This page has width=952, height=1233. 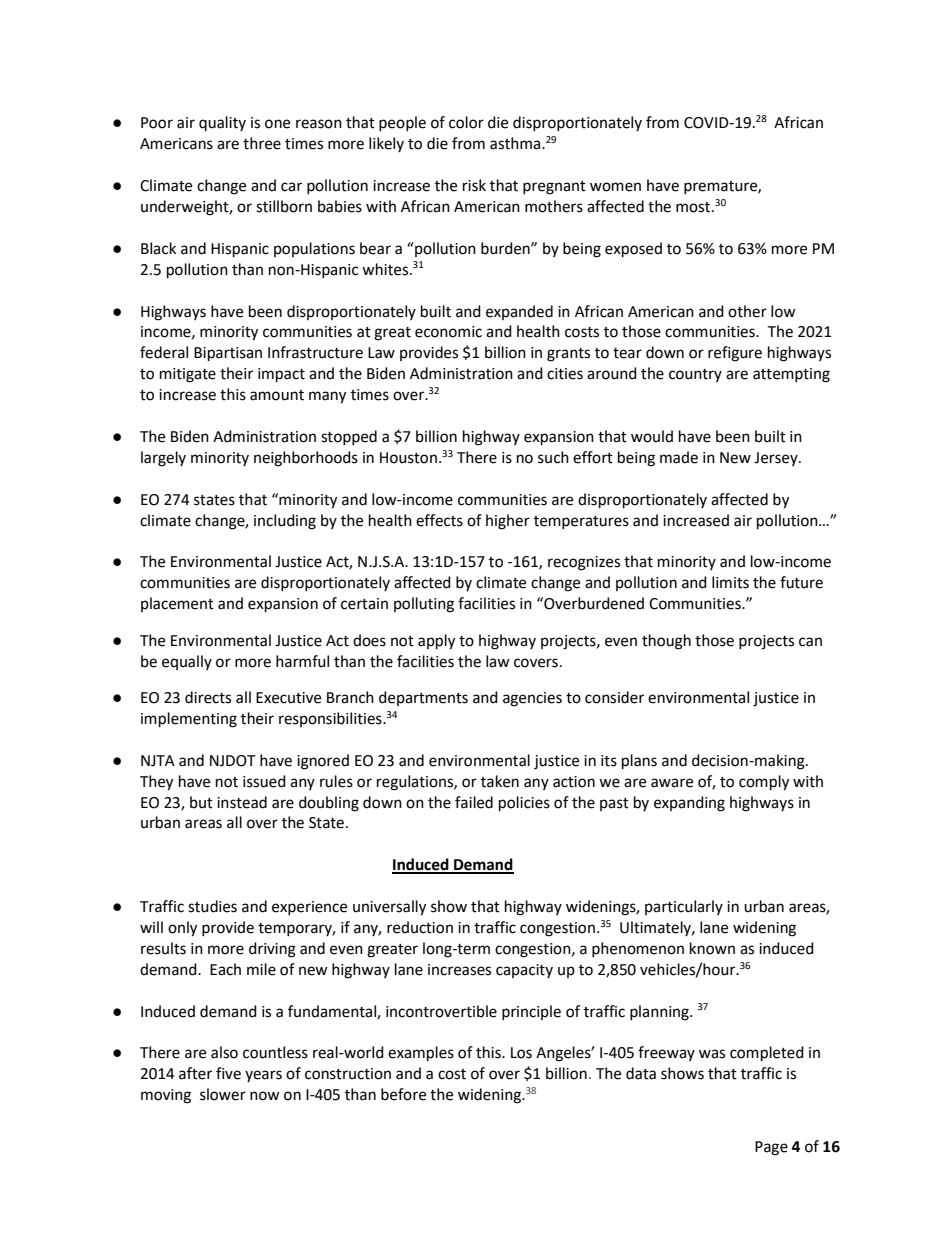 I want to click on three, so click(x=262, y=143).
